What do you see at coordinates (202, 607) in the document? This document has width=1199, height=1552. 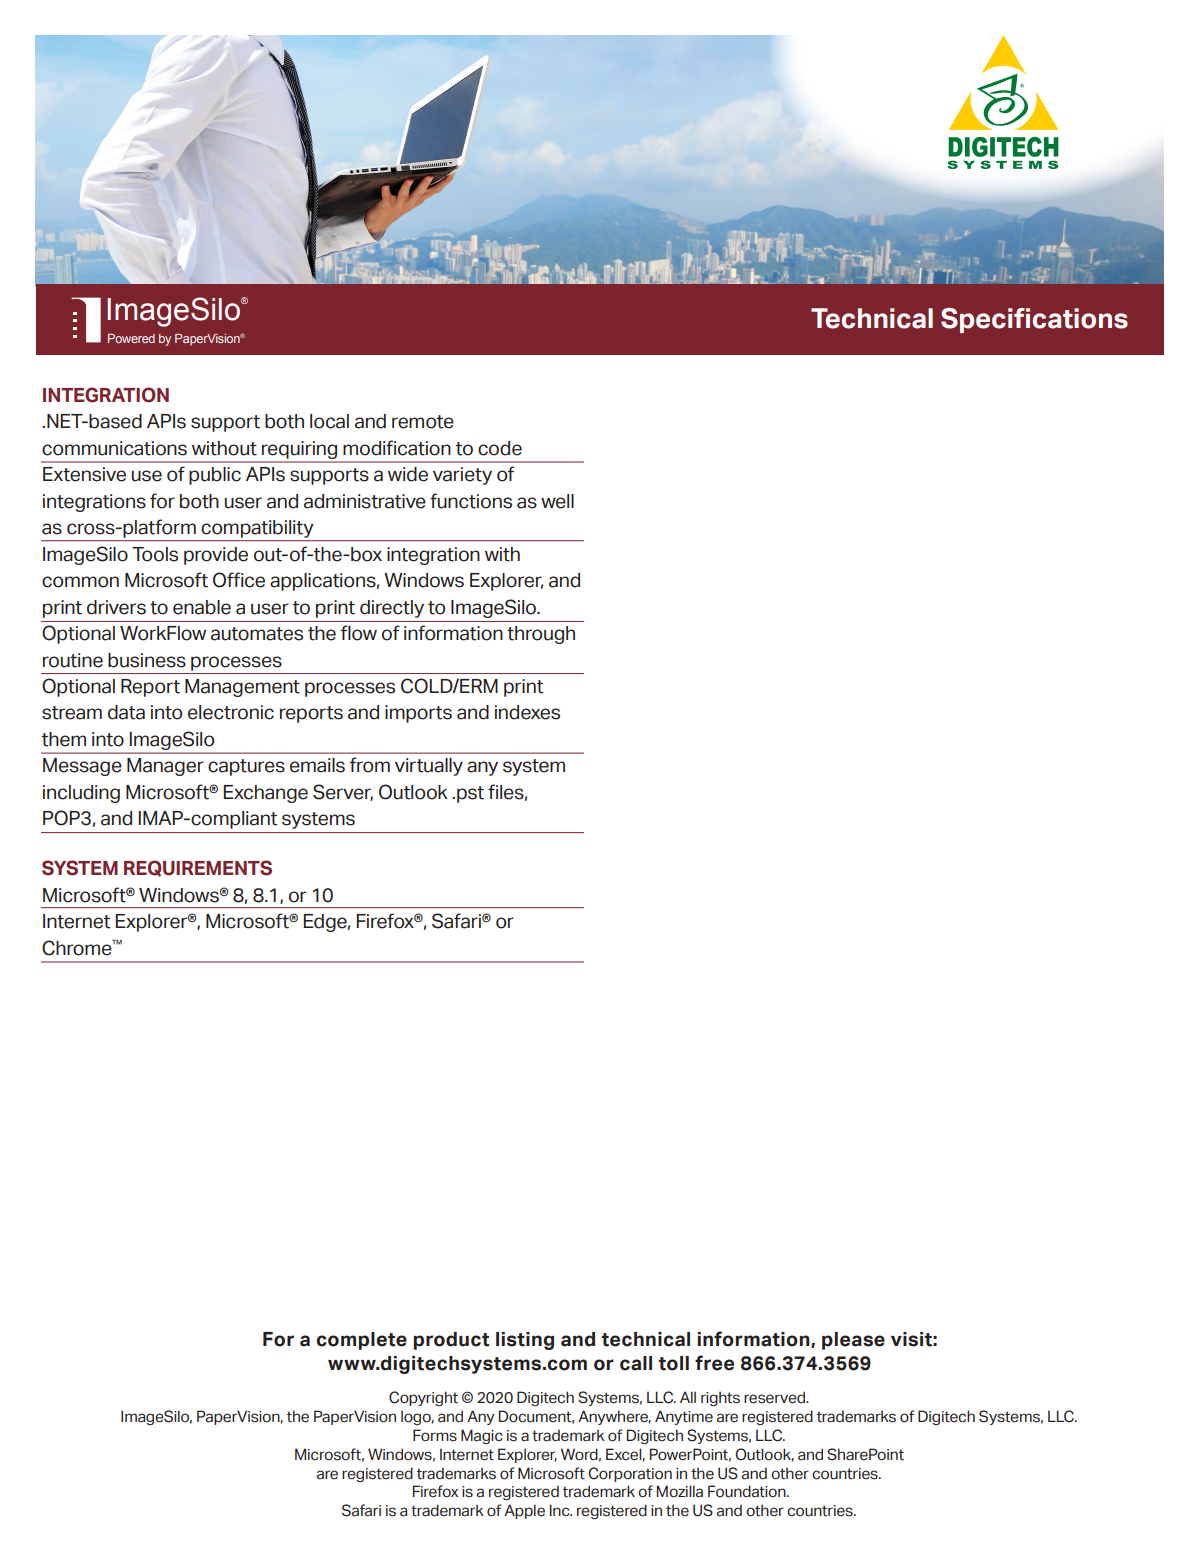 I see `enable` at bounding box center [202, 607].
